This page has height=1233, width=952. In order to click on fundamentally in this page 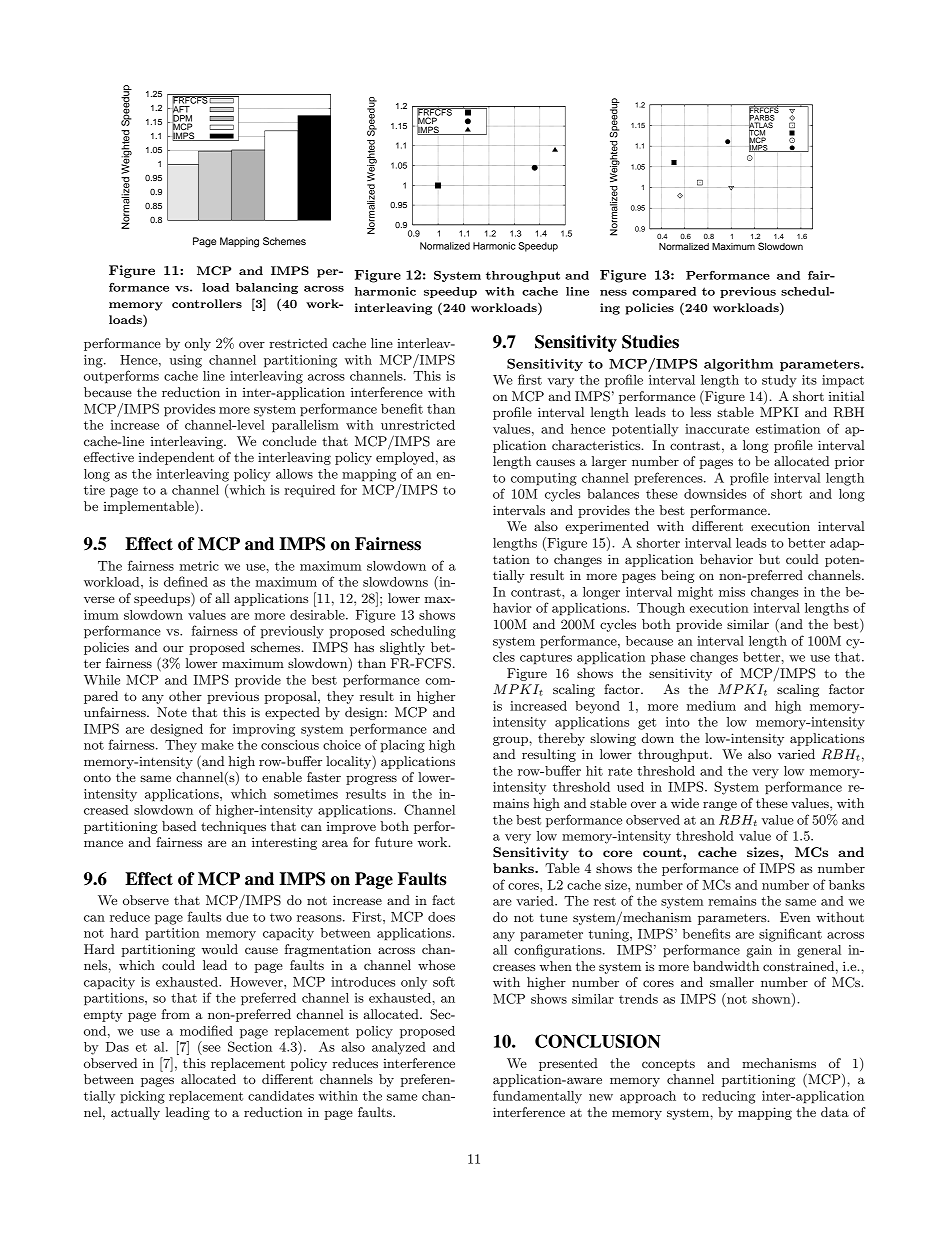, I will do `click(537, 1097)`.
